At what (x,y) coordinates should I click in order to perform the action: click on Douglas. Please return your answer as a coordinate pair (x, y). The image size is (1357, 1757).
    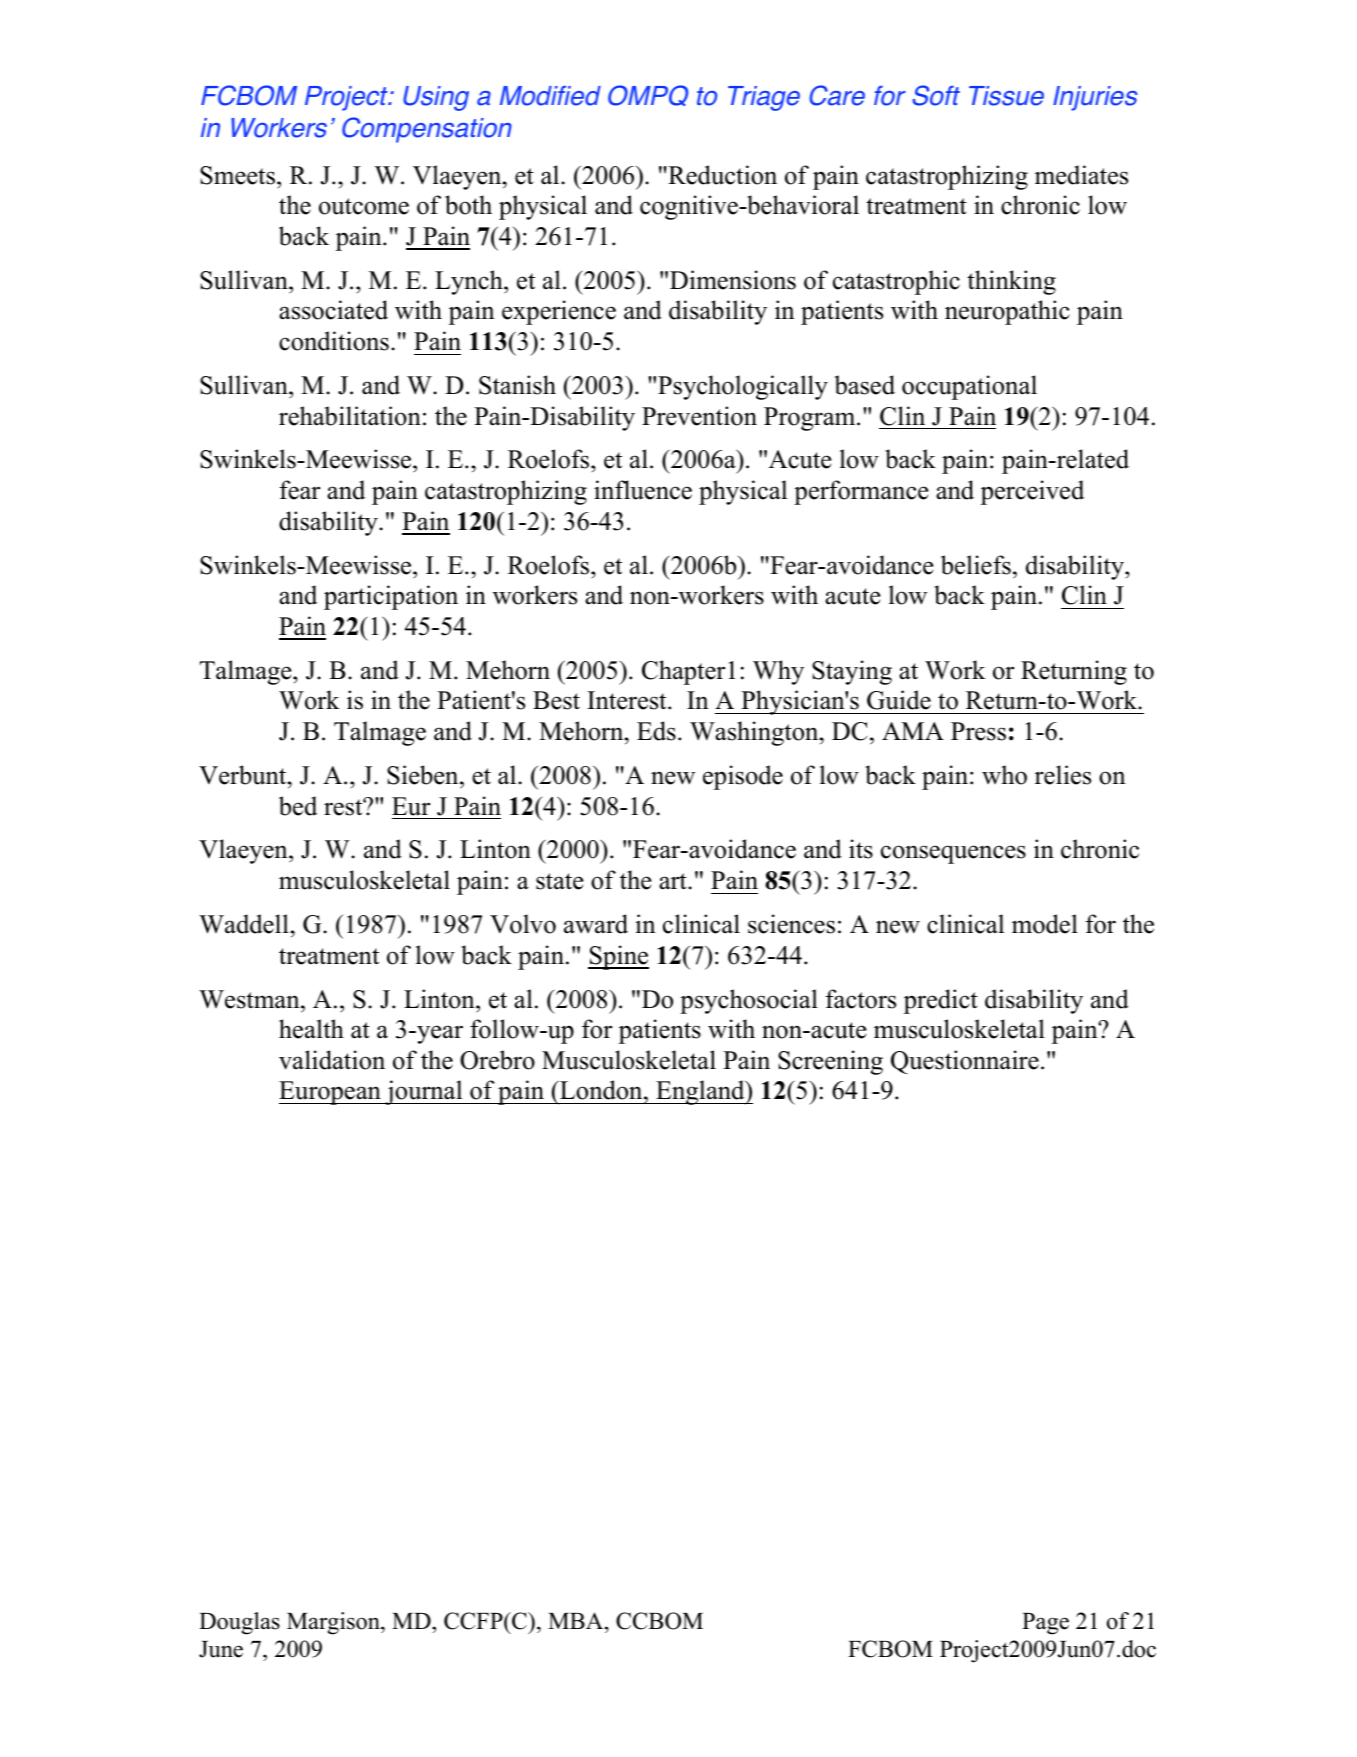
    Looking at the image, I should click on (239, 1623).
